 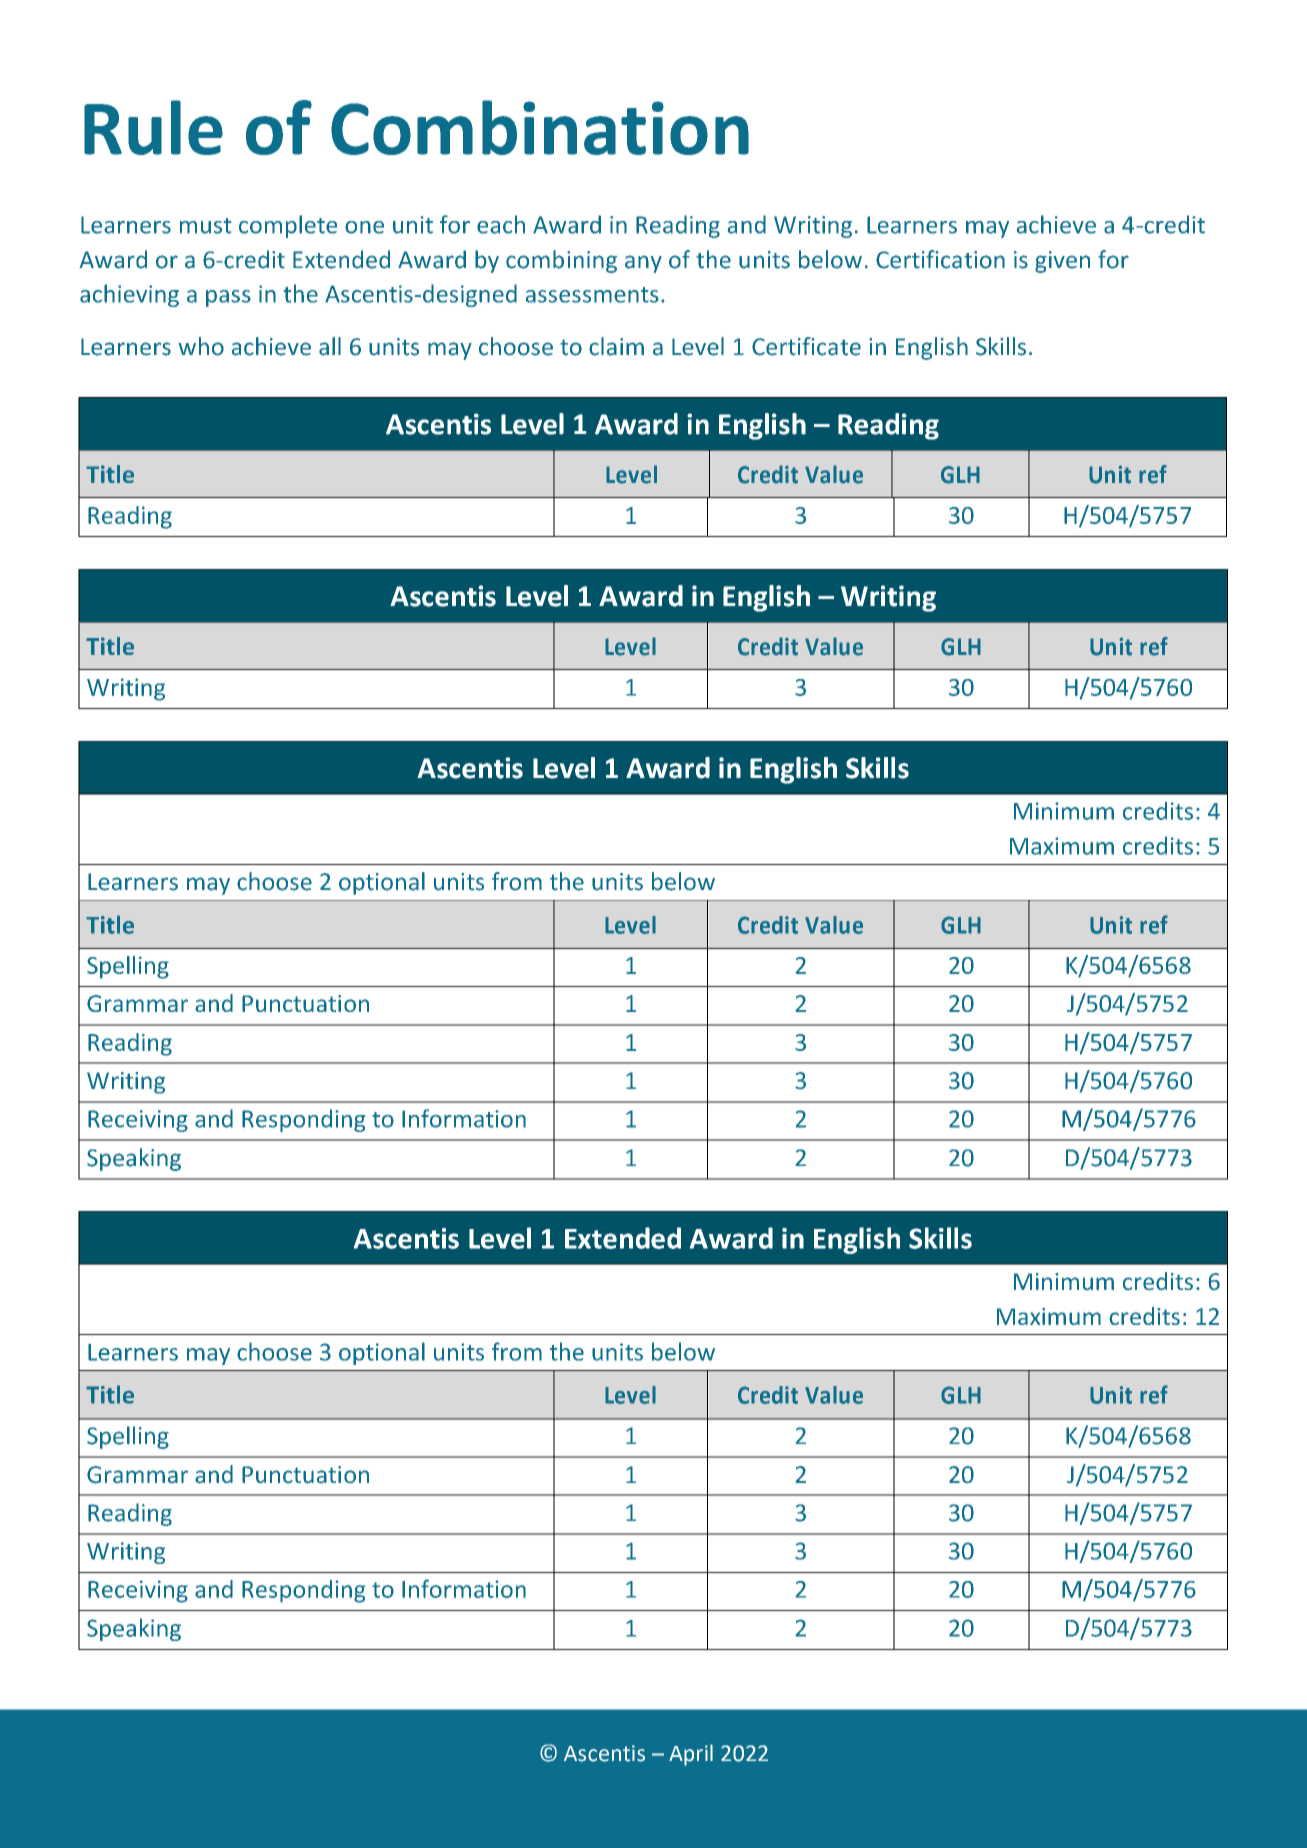 What do you see at coordinates (228, 298) in the screenshot?
I see `pass` at bounding box center [228, 298].
